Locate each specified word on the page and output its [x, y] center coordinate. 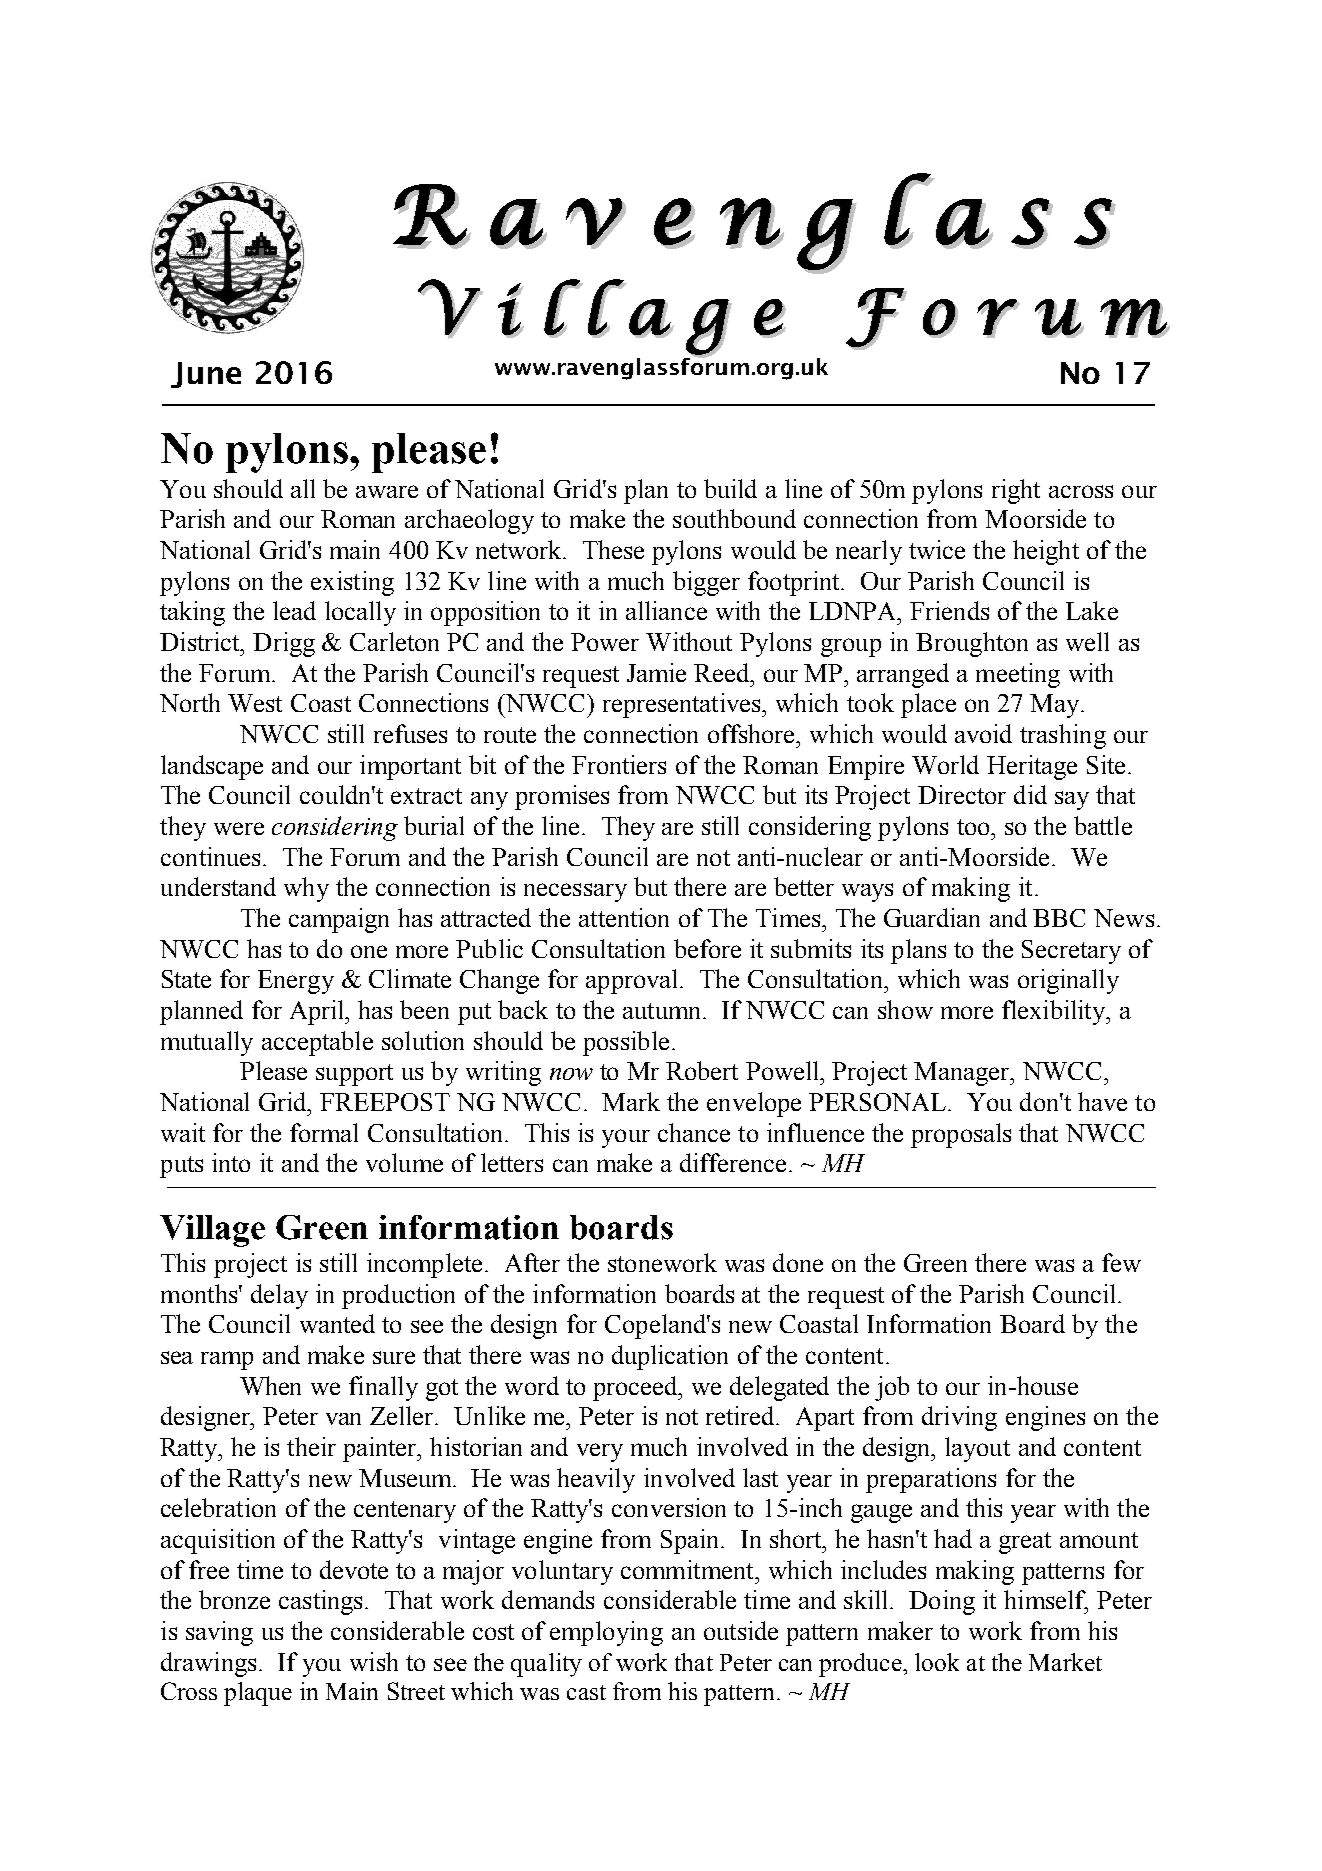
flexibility [1055, 1012]
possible [626, 1043]
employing [606, 1633]
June [206, 375]
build [730, 488]
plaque [258, 1694]
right [1016, 491]
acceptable [317, 1043]
